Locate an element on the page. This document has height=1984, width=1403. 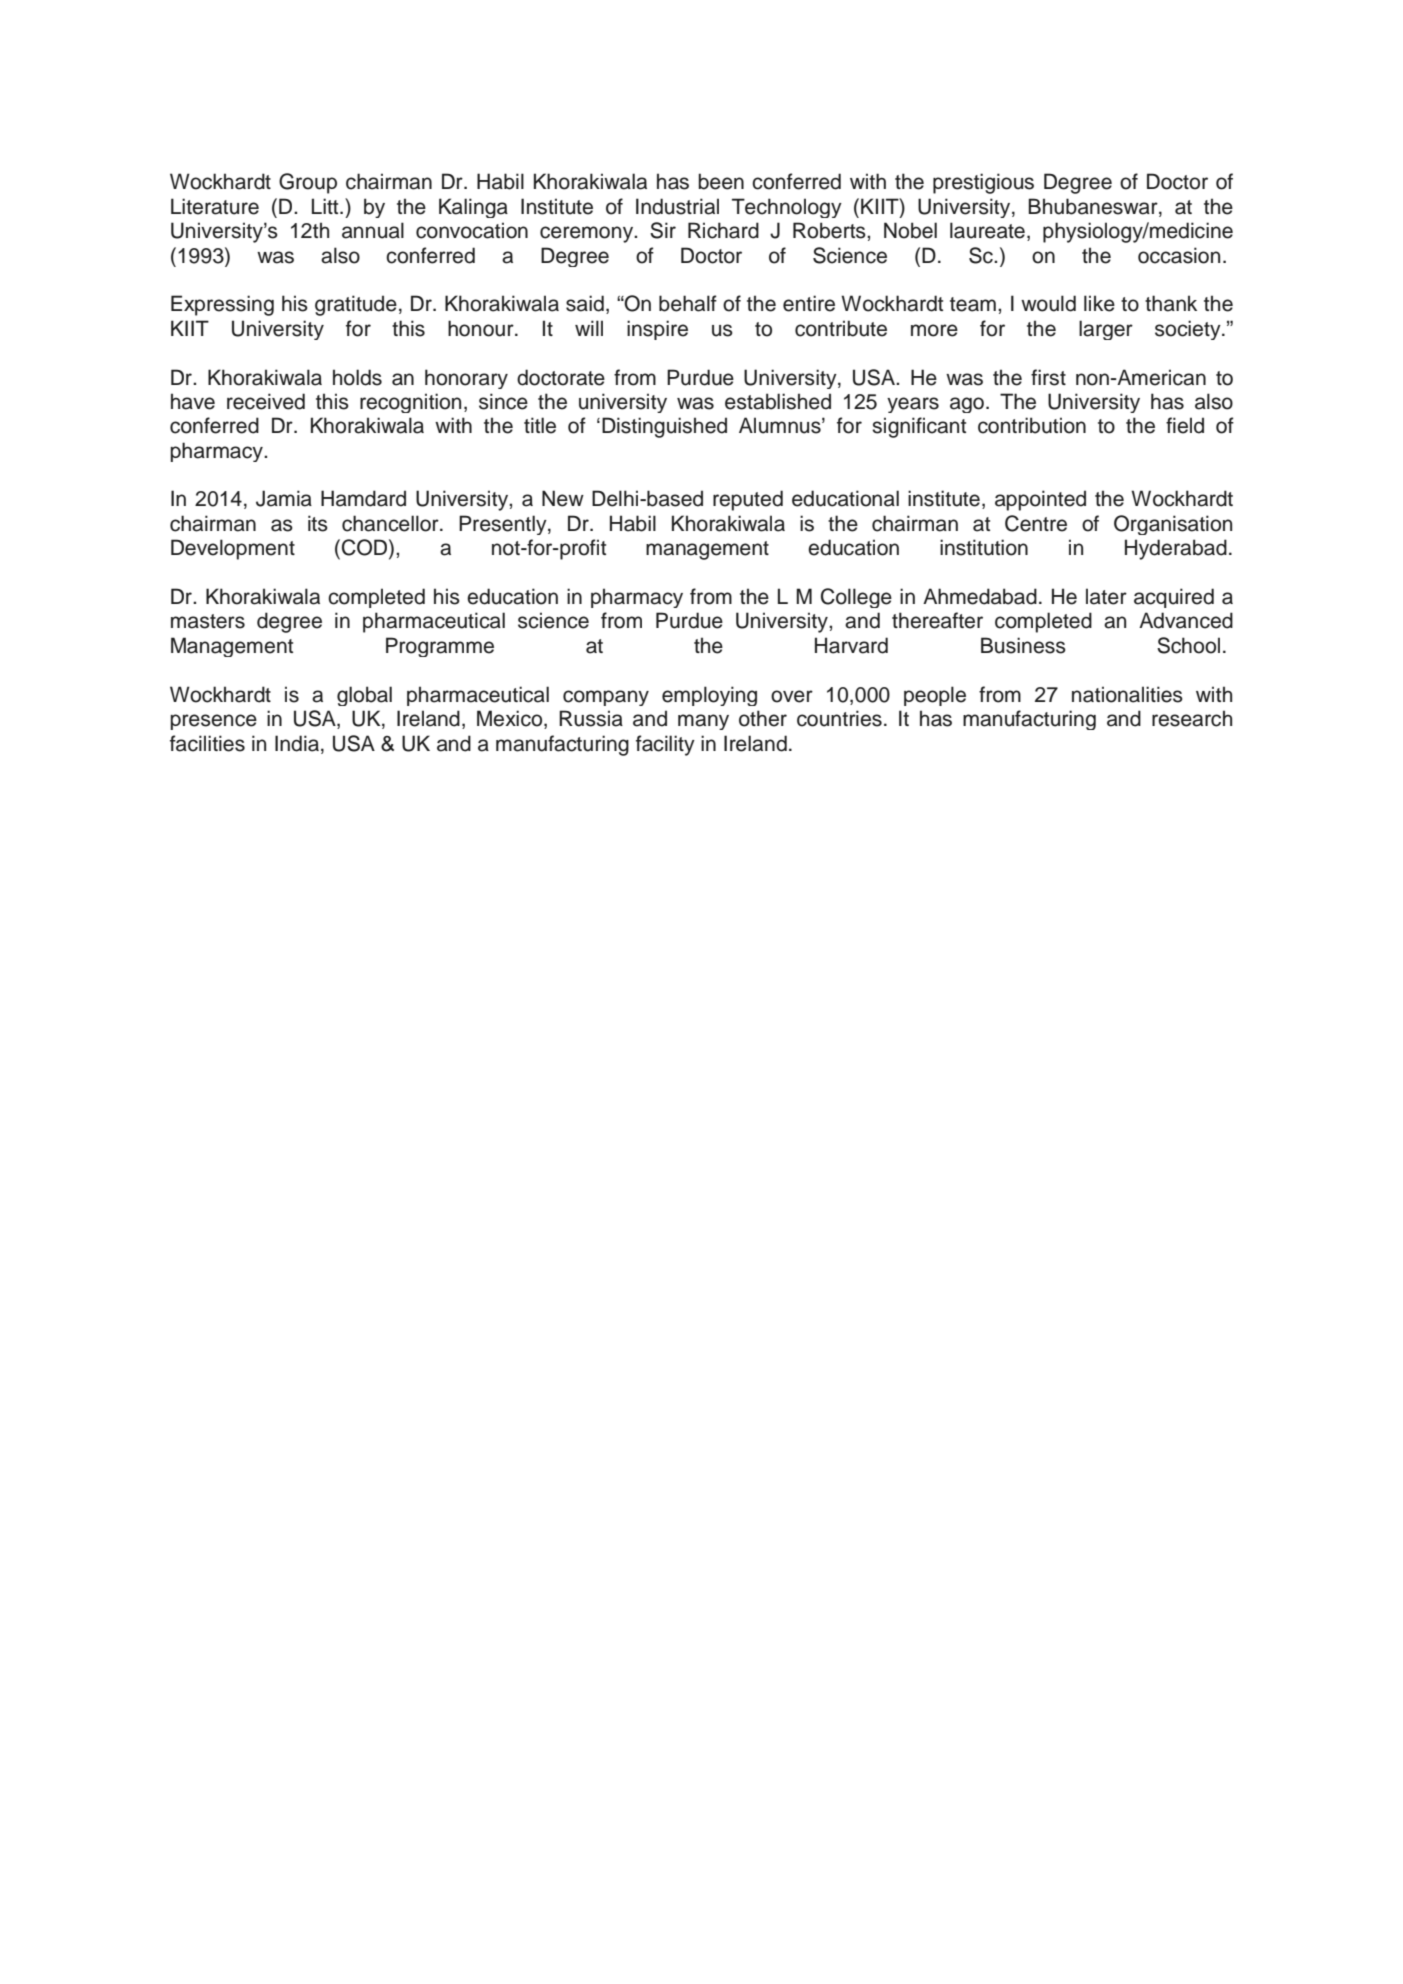
behalf is located at coordinates (688, 303).
